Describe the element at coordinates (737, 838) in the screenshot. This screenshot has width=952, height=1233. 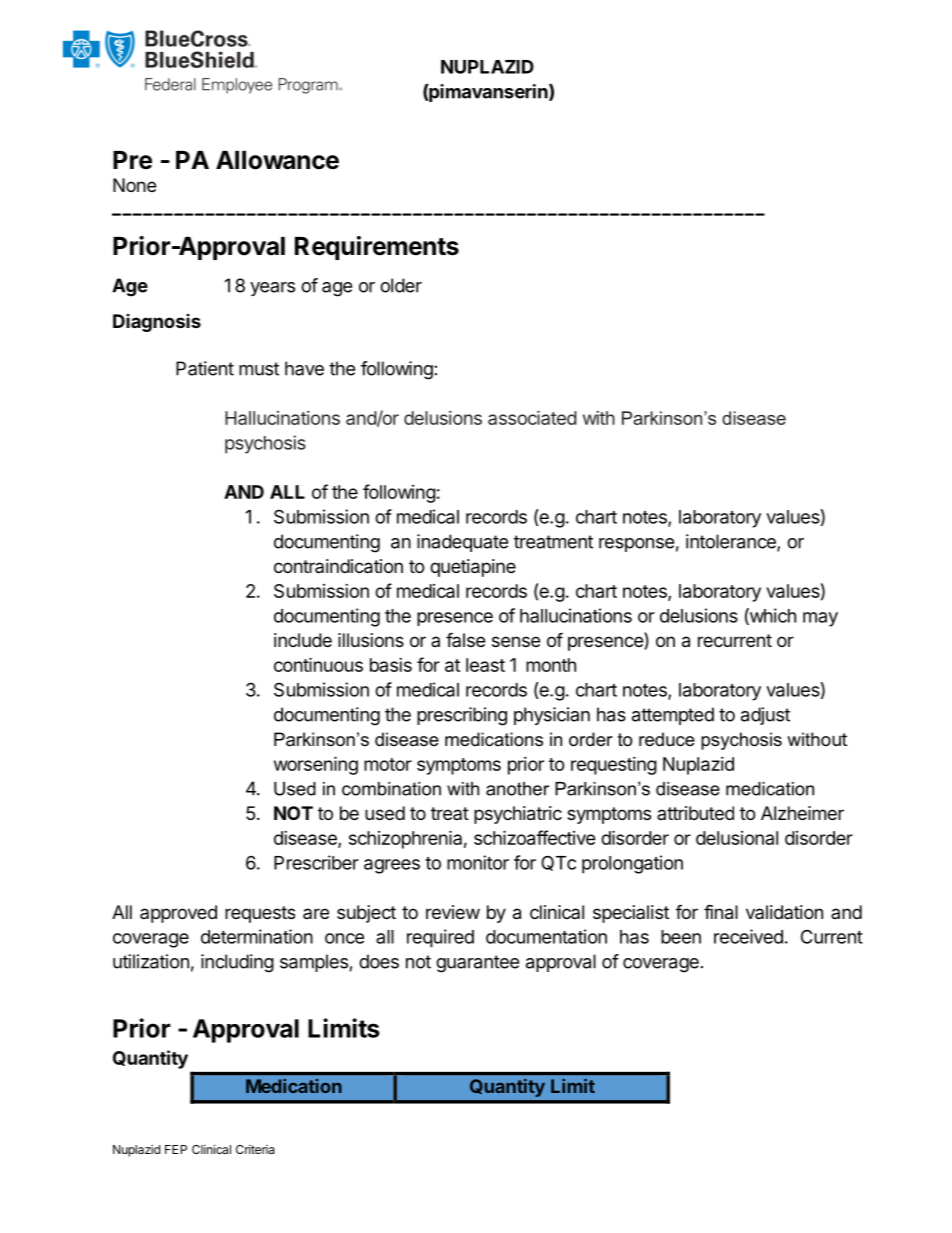
I see `delusional` at that location.
